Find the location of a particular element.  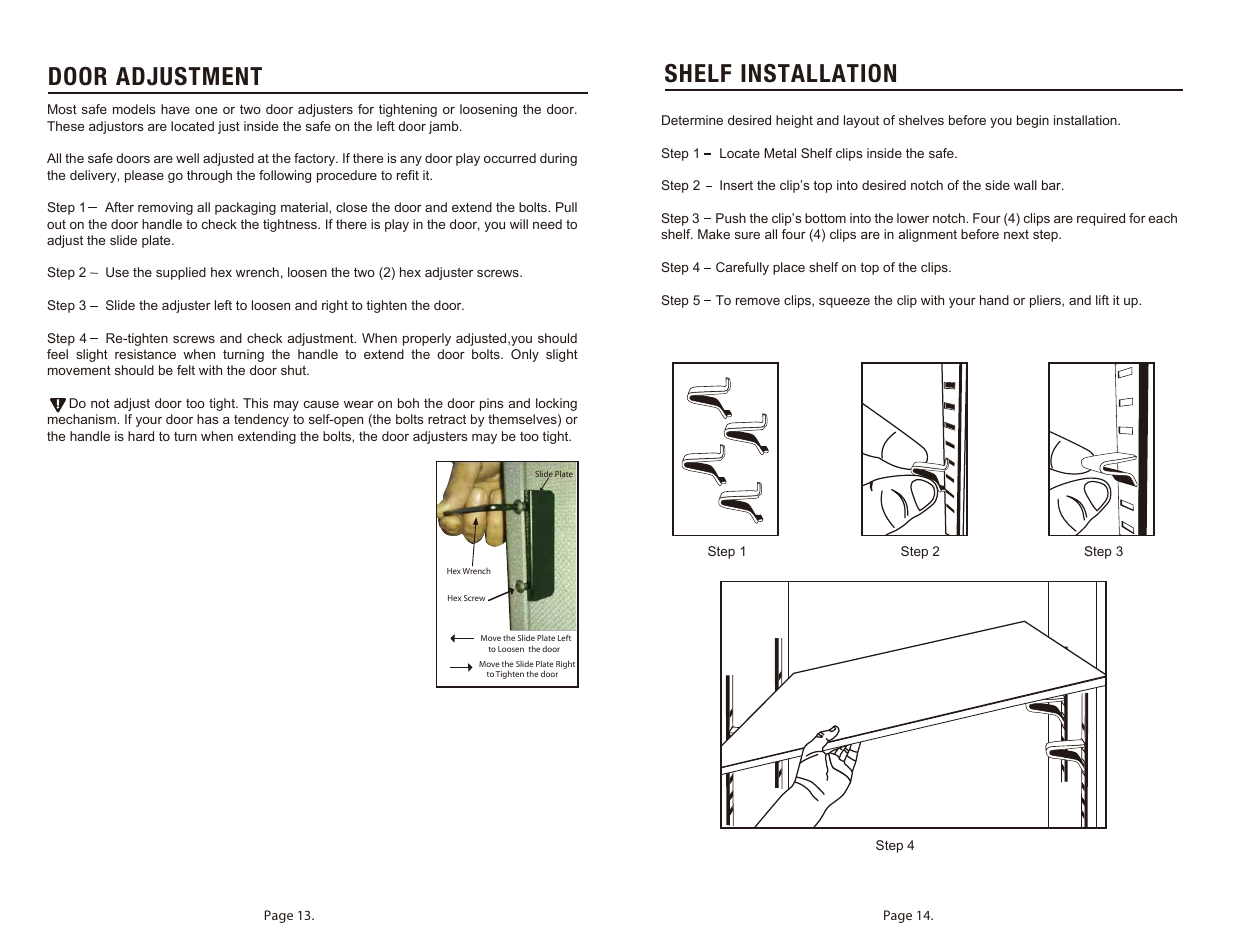

pliers is located at coordinates (1046, 301).
